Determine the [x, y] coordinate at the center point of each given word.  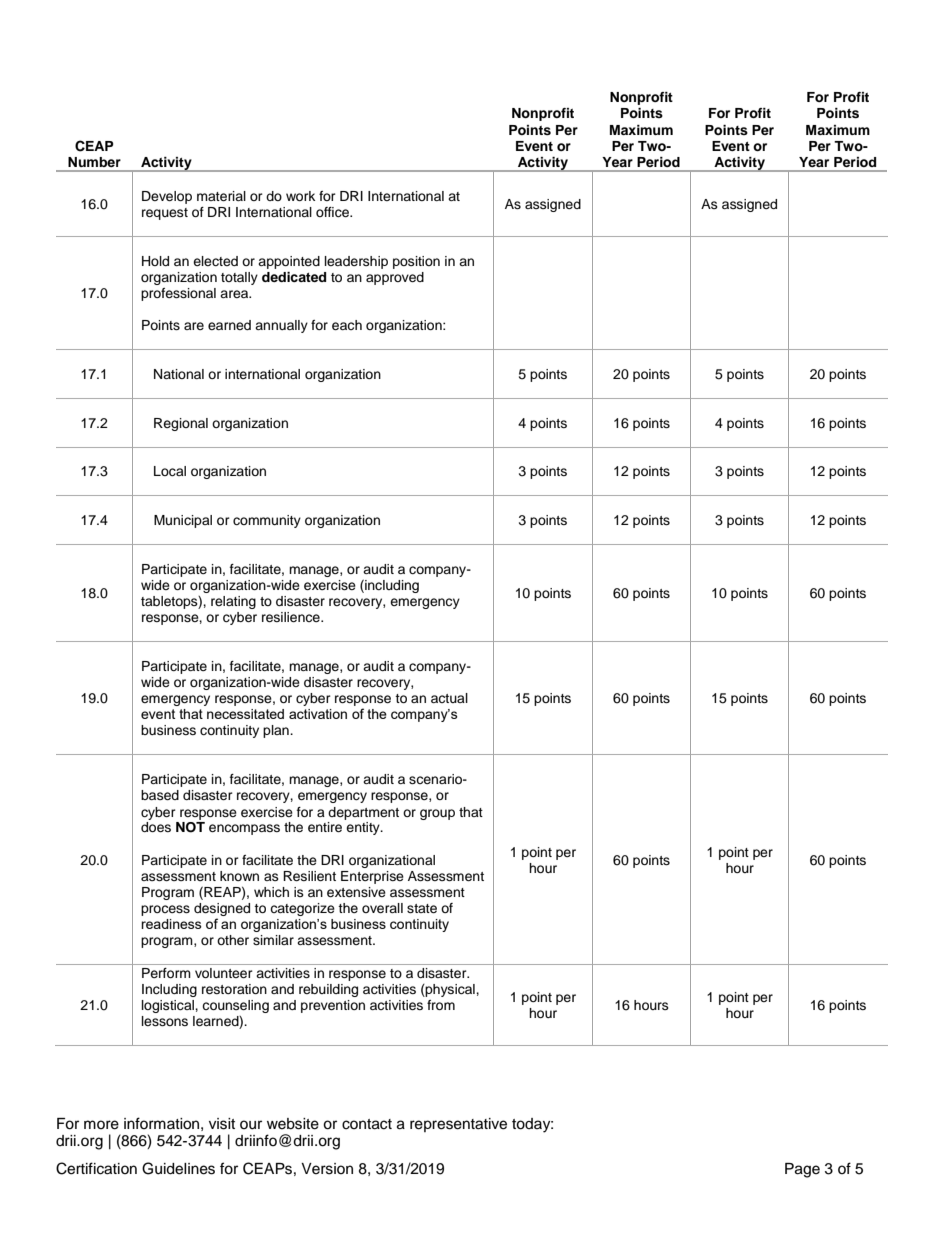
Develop [167, 197]
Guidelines [178, 1168]
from [441, 1005]
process [165, 910]
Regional [181, 424]
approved [395, 278]
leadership [356, 262]
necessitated [245, 714]
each [347, 325]
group [437, 814]
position [416, 262]
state [422, 908]
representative [458, 1125]
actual [449, 698]
